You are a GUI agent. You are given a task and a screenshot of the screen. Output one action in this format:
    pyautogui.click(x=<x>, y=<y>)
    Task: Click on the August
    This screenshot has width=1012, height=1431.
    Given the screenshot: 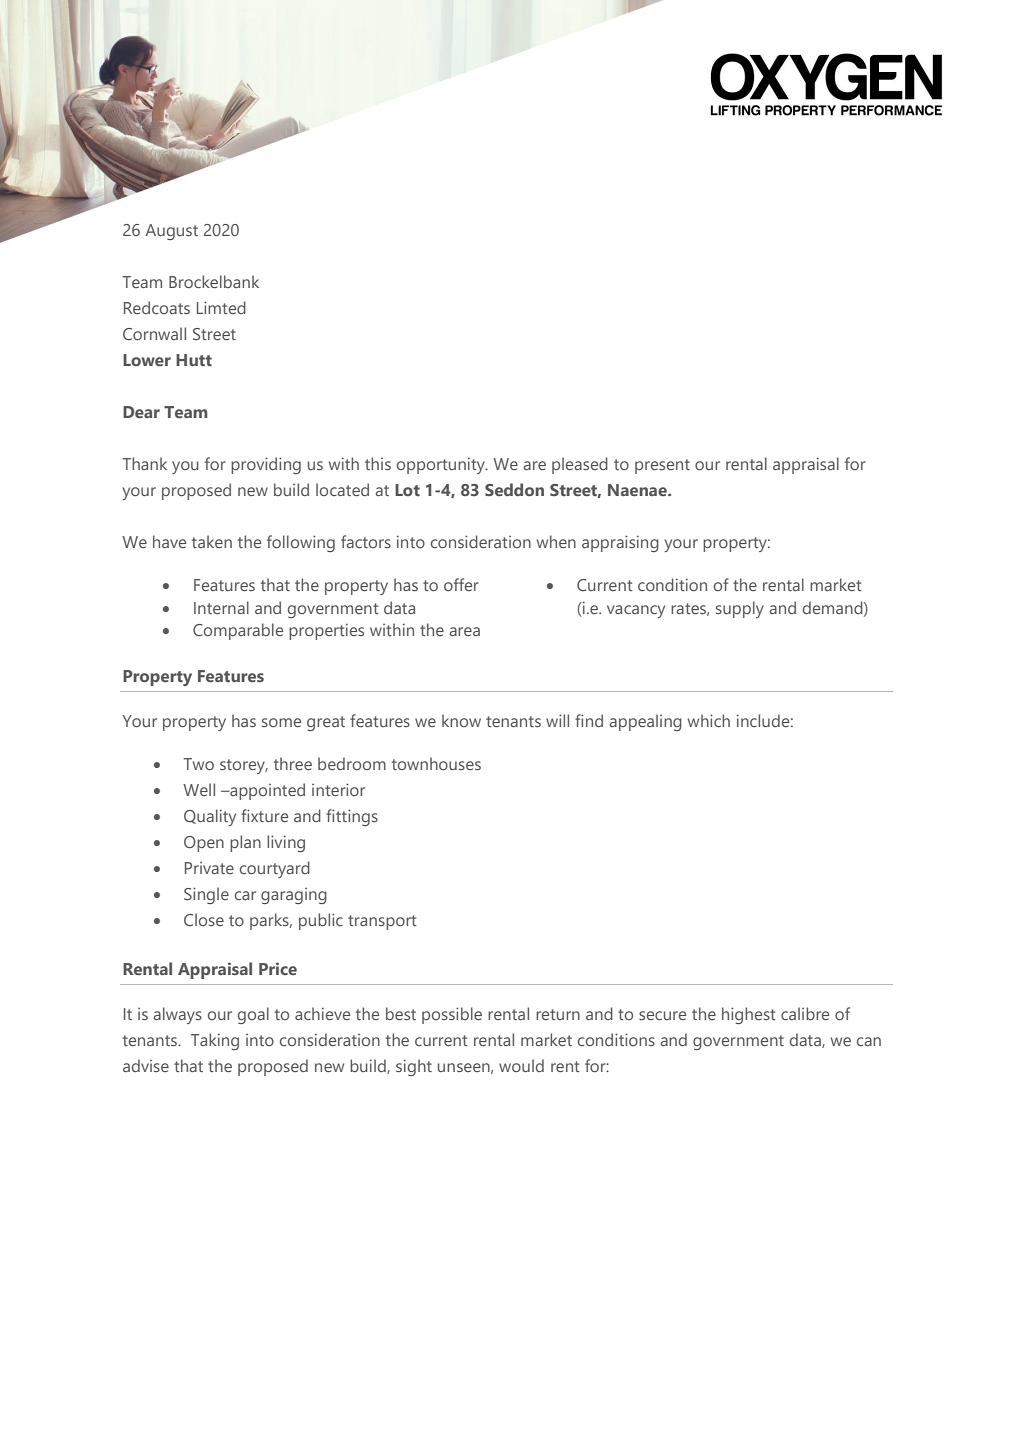 What is the action you would take?
    pyautogui.click(x=171, y=232)
